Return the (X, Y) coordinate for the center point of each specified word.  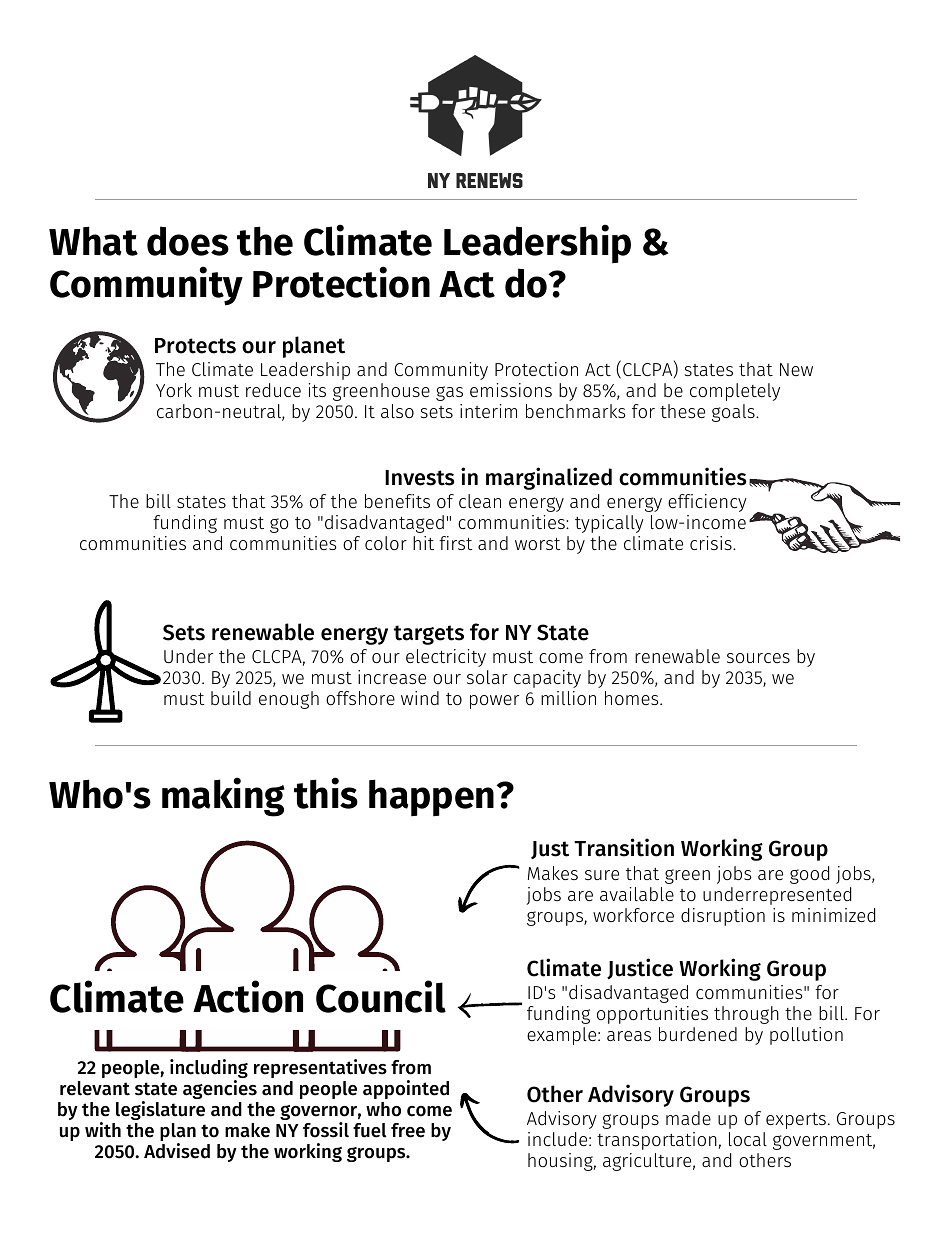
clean (480, 501)
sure (602, 875)
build (231, 698)
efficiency (707, 503)
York (174, 390)
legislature (160, 1110)
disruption (723, 917)
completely (735, 392)
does (188, 241)
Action (248, 996)
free (408, 1130)
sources (758, 658)
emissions (511, 390)
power (494, 702)
